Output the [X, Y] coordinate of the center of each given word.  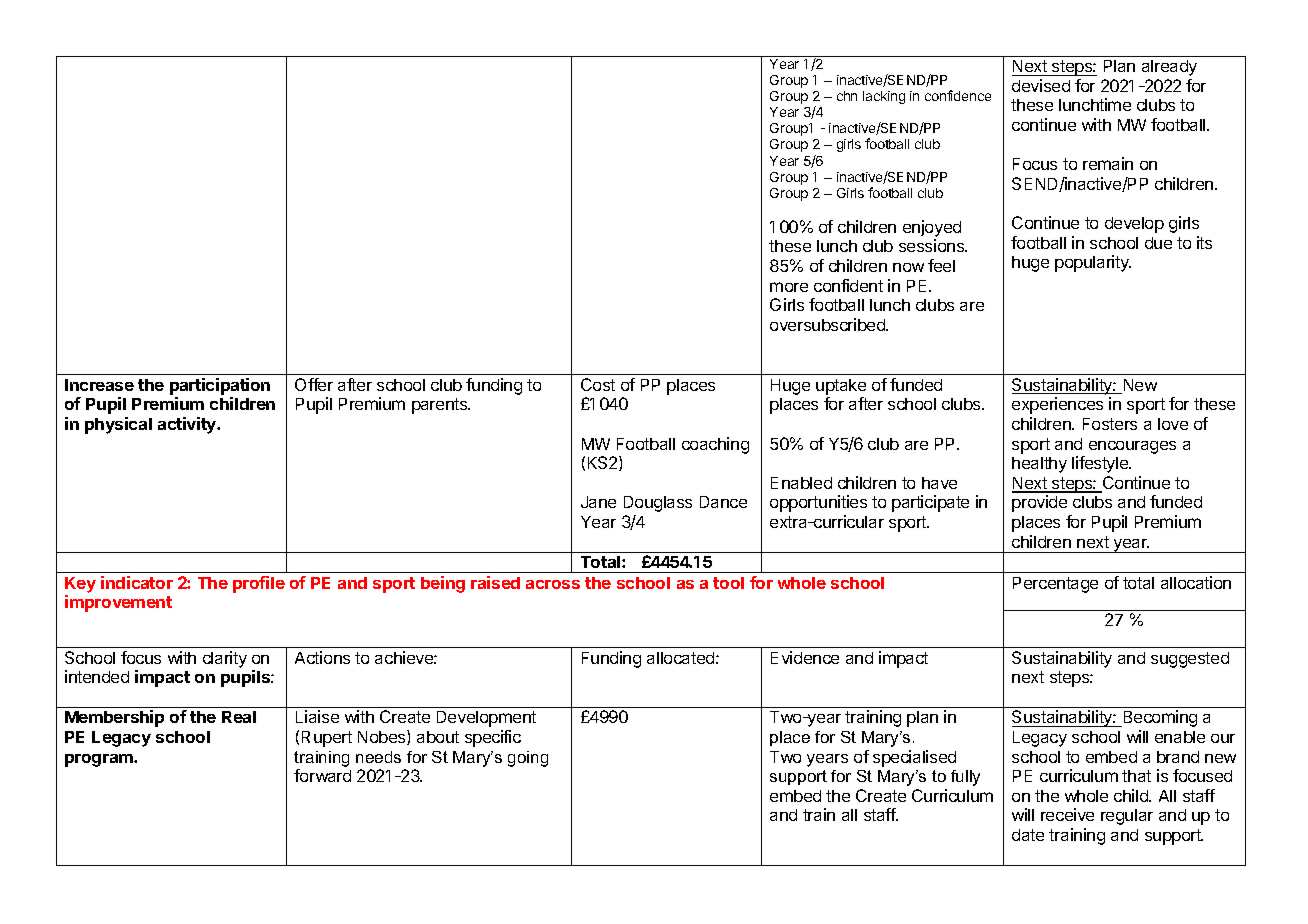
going [528, 759]
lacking [884, 97]
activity [188, 425]
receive [1067, 814]
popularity [1093, 263]
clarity [225, 659]
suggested [1190, 660]
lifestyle [1101, 464]
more [789, 287]
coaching [715, 445]
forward [322, 775]
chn [847, 96]
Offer [314, 384]
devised [1041, 85]
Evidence [805, 657]
